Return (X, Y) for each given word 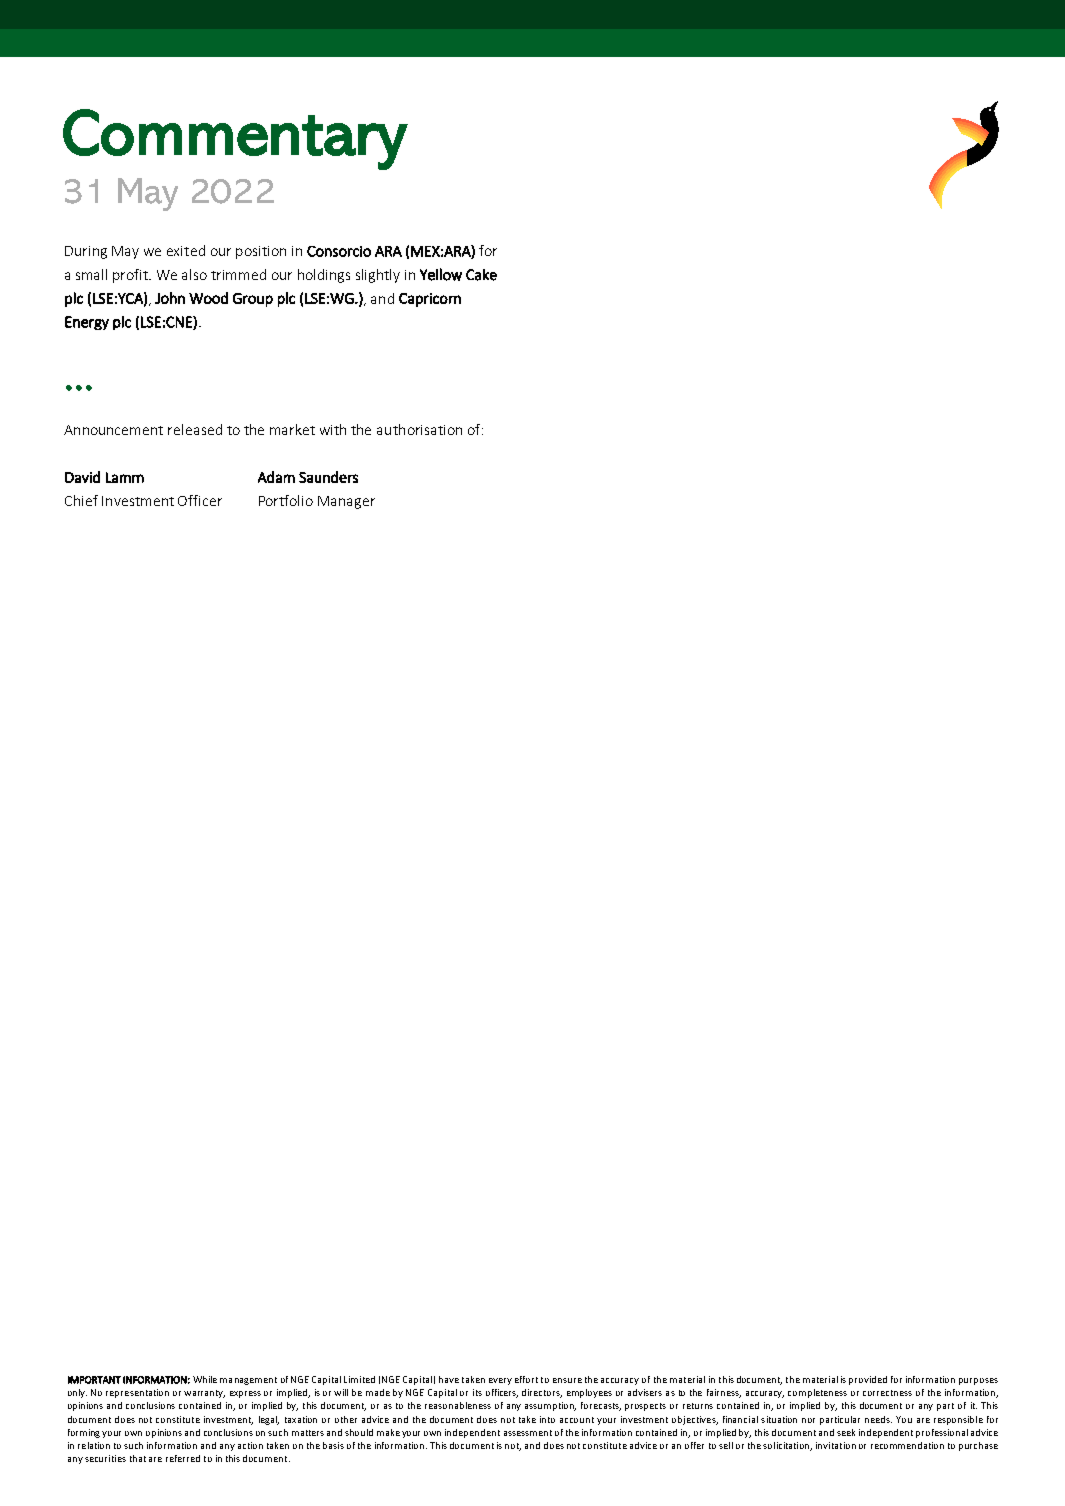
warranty (204, 1394)
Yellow (441, 274)
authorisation (419, 429)
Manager (346, 502)
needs (878, 1419)
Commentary (235, 139)
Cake (481, 275)
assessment (528, 1433)
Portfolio (286, 500)
